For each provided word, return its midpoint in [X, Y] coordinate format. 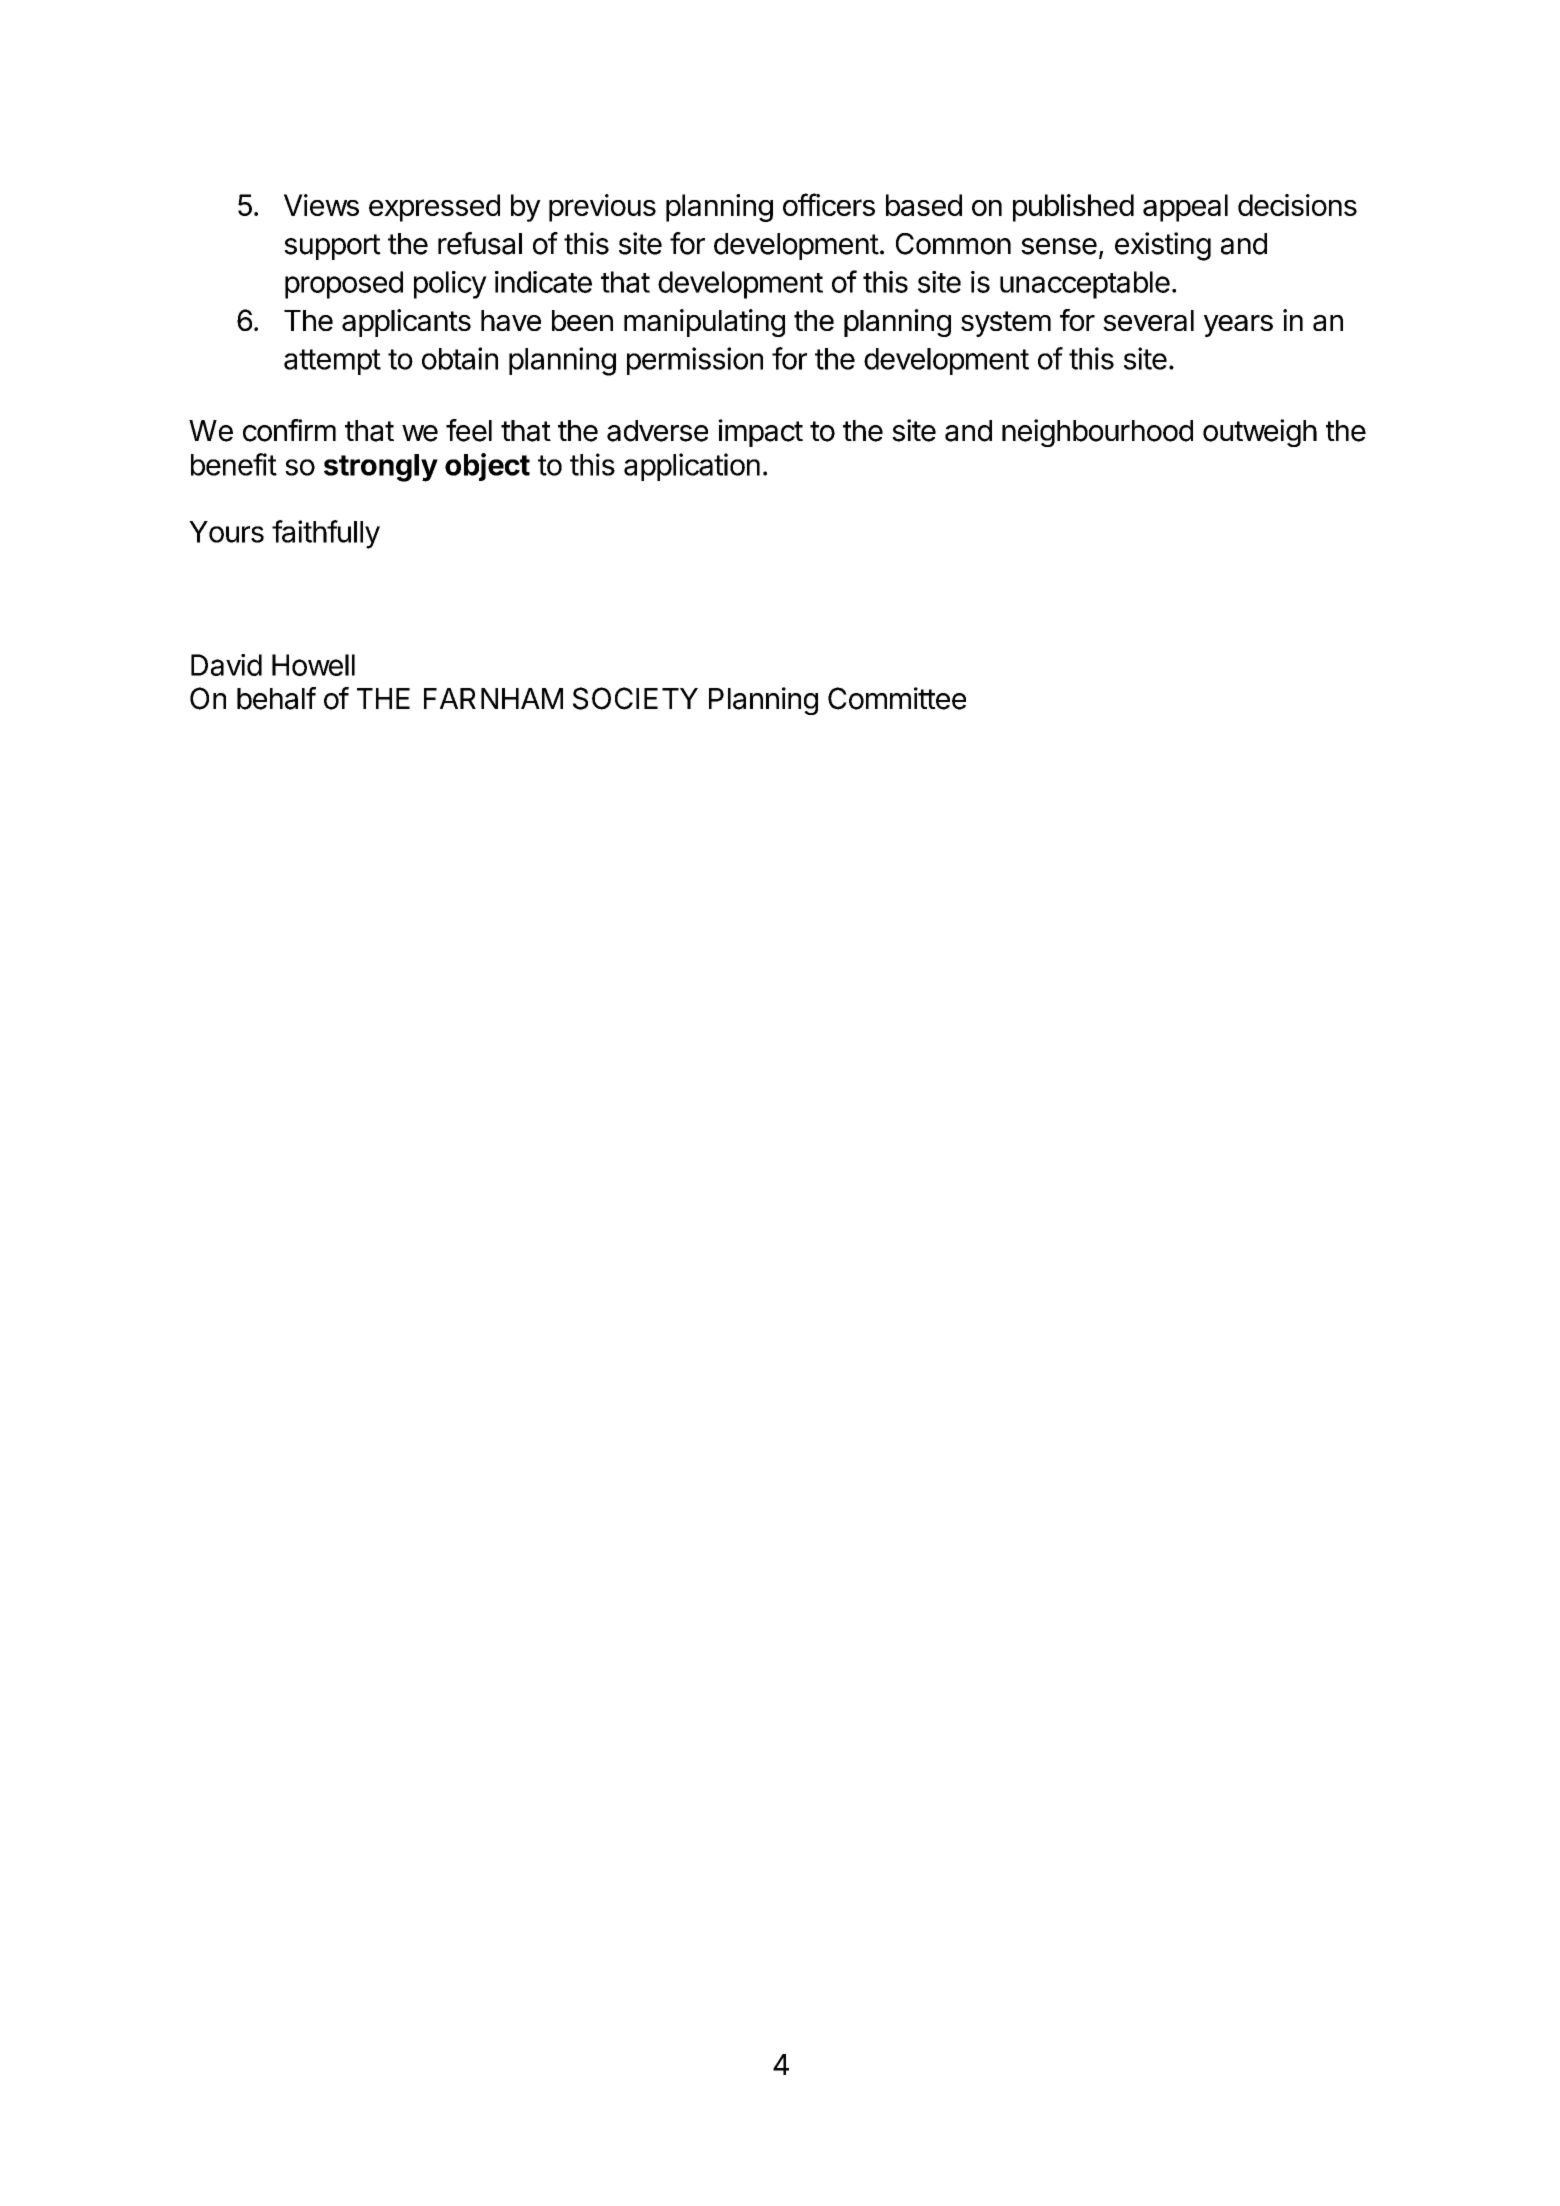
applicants [406, 323]
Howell [313, 665]
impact [760, 433]
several [1148, 320]
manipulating [704, 323]
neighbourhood [1097, 433]
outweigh [1260, 433]
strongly [381, 468]
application [692, 467]
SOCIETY [635, 698]
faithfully [326, 534]
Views [321, 205]
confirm [289, 430]
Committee [897, 698]
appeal [1185, 208]
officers [829, 204]
